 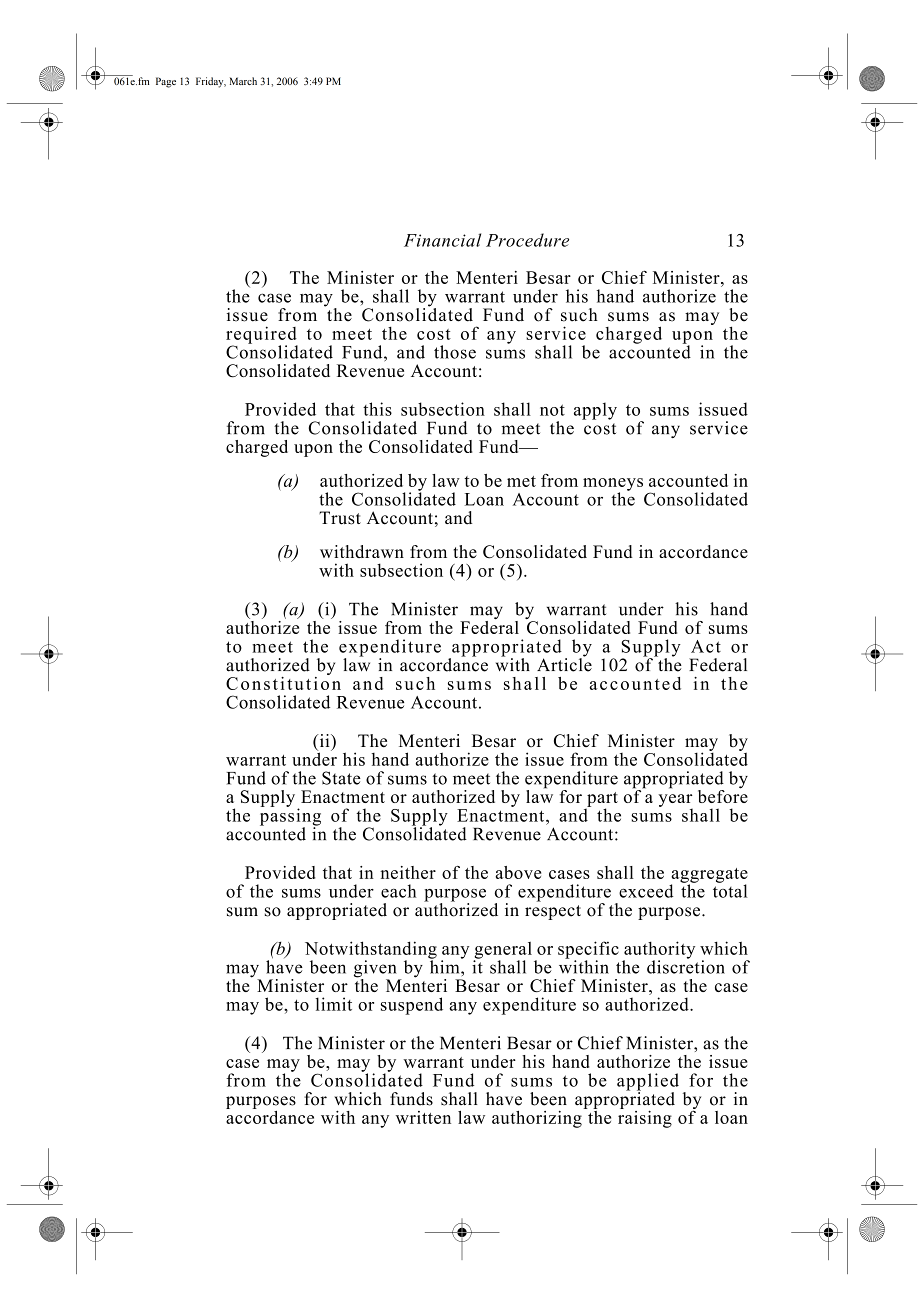 What do you see at coordinates (442, 240) in the page?
I see `Financial` at bounding box center [442, 240].
